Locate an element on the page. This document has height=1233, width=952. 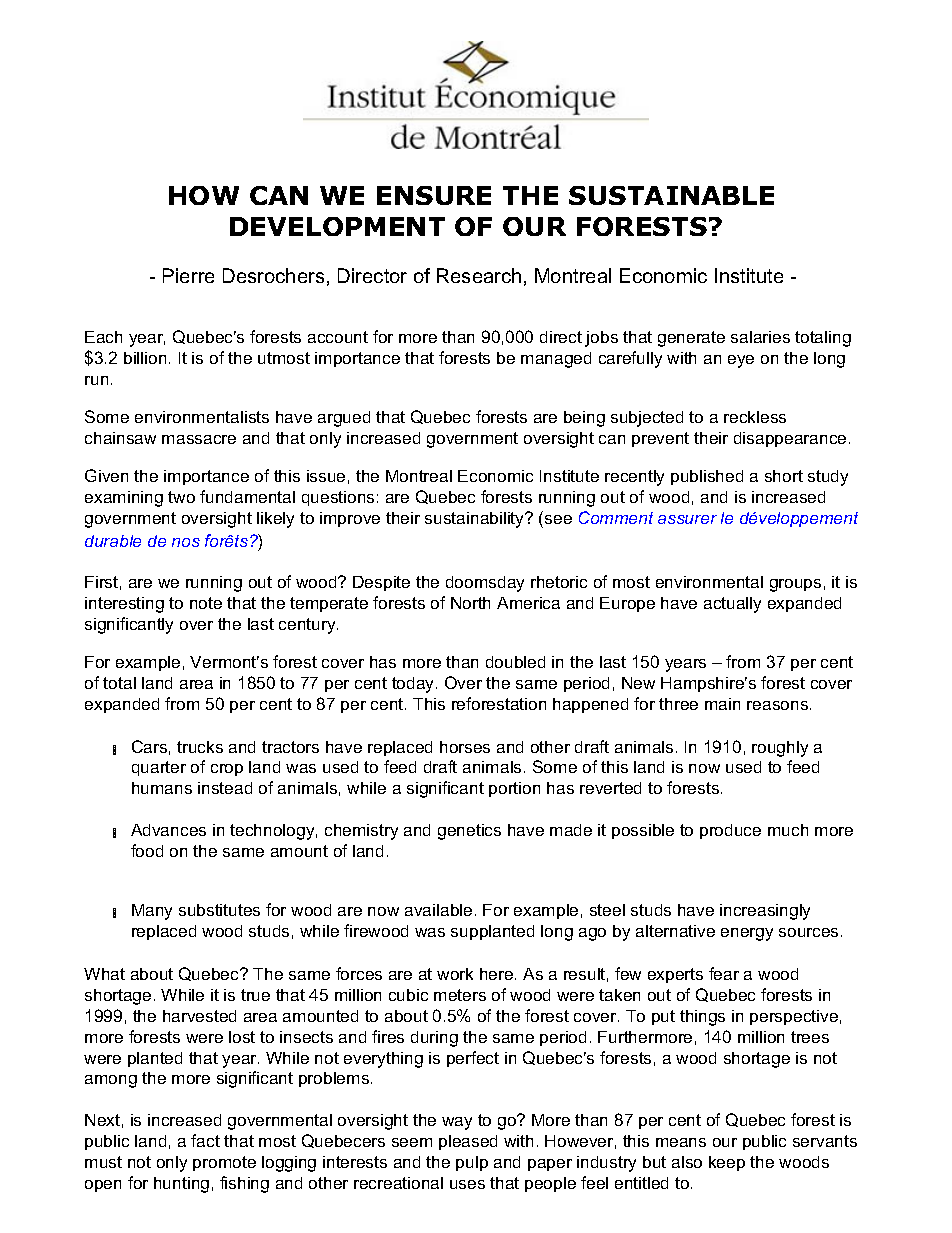
sustainability is located at coordinates (476, 520).
